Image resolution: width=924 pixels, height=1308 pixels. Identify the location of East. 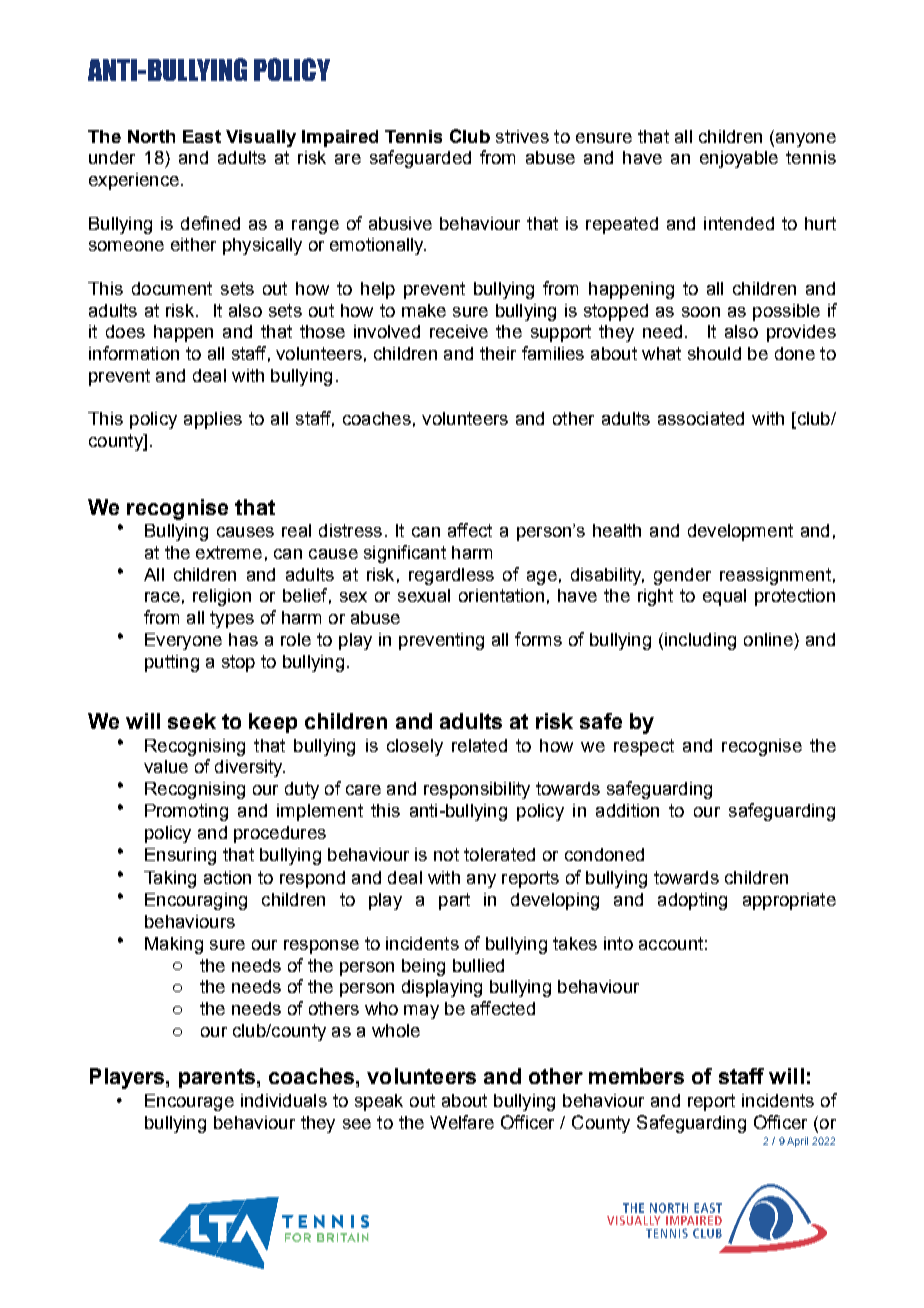
(202, 136).
